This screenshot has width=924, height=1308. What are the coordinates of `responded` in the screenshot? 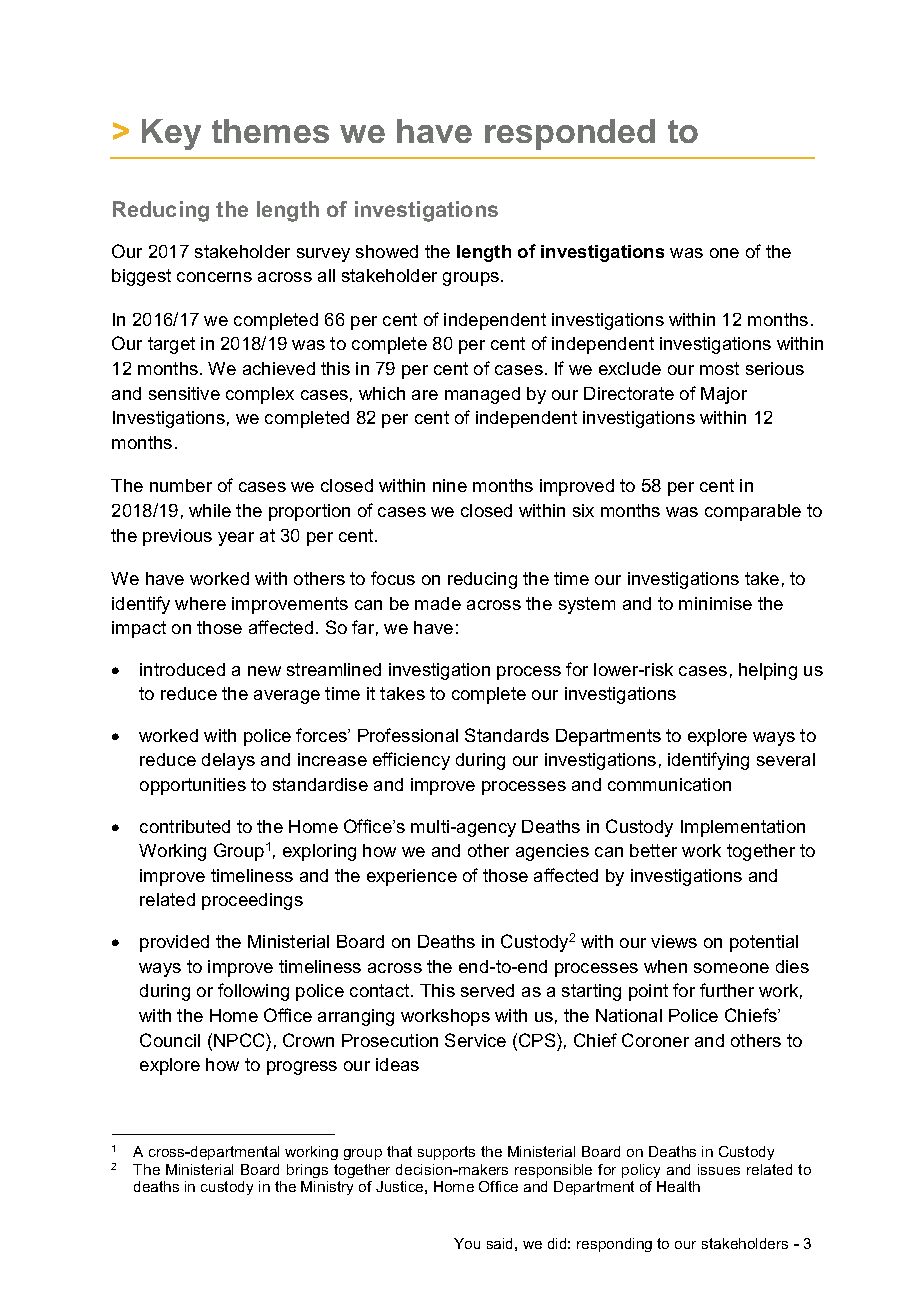 It's located at (570, 134).
